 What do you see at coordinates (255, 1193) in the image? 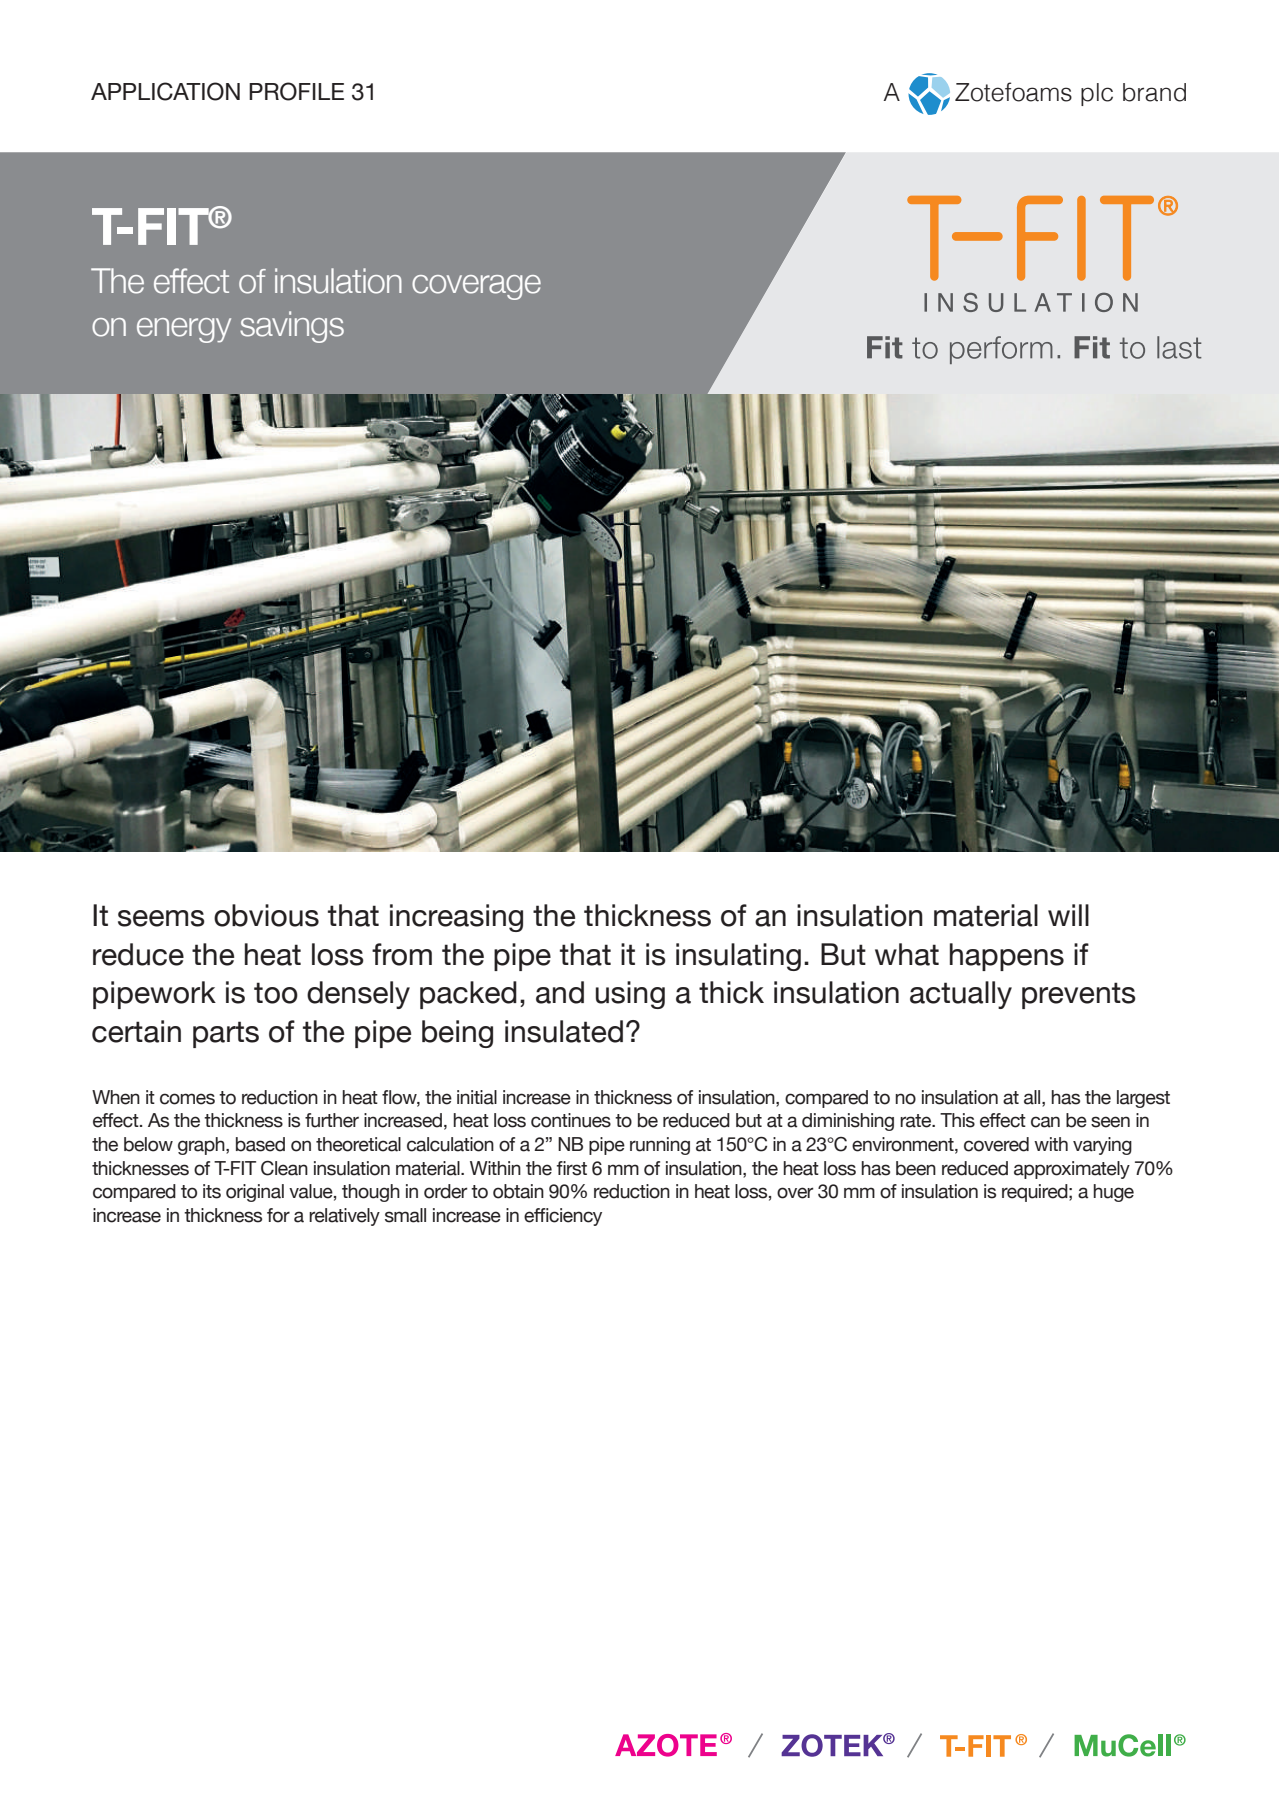
I see `original` at bounding box center [255, 1193].
